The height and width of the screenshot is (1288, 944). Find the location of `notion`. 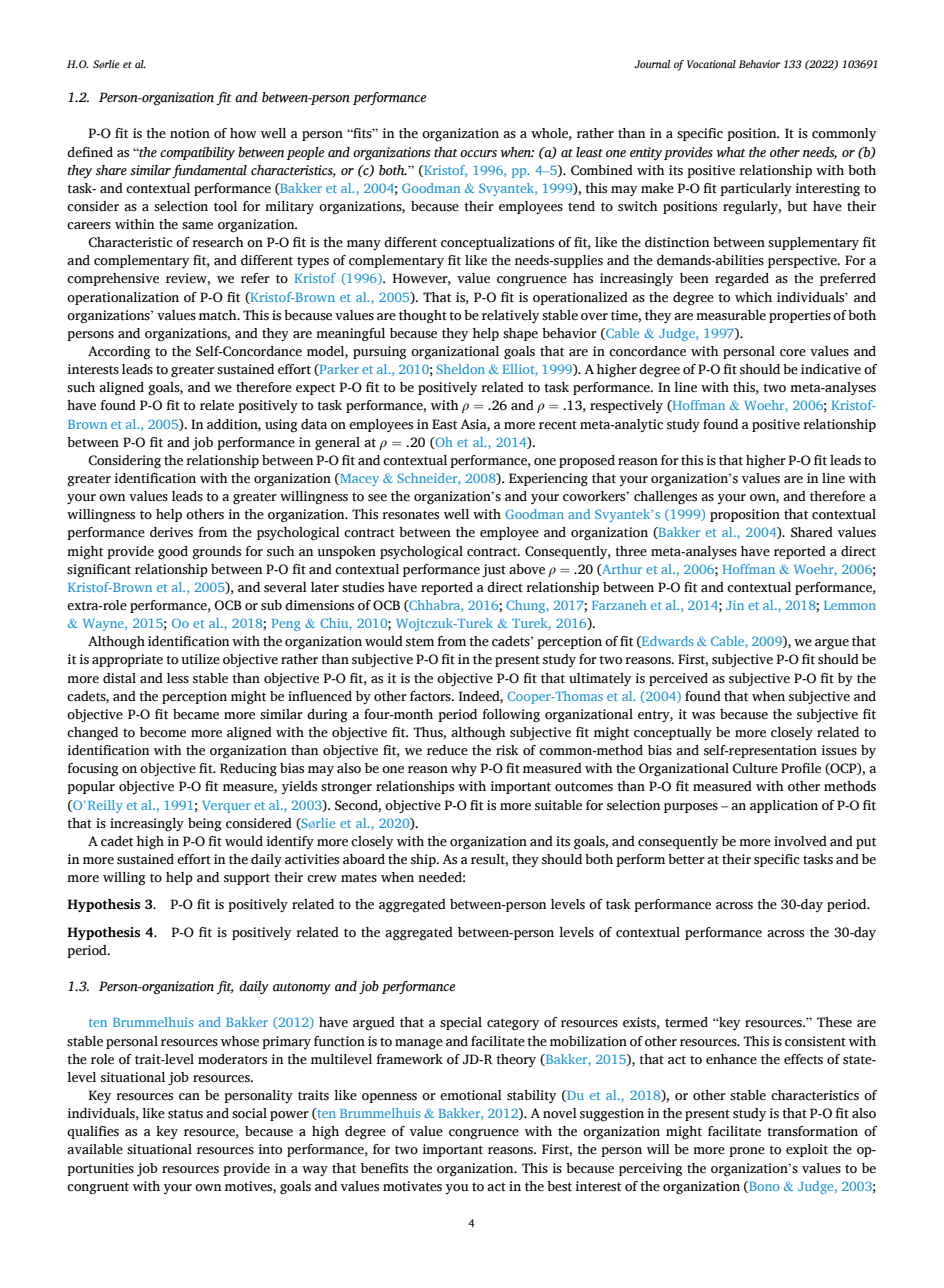

notion is located at coordinates (190, 133).
